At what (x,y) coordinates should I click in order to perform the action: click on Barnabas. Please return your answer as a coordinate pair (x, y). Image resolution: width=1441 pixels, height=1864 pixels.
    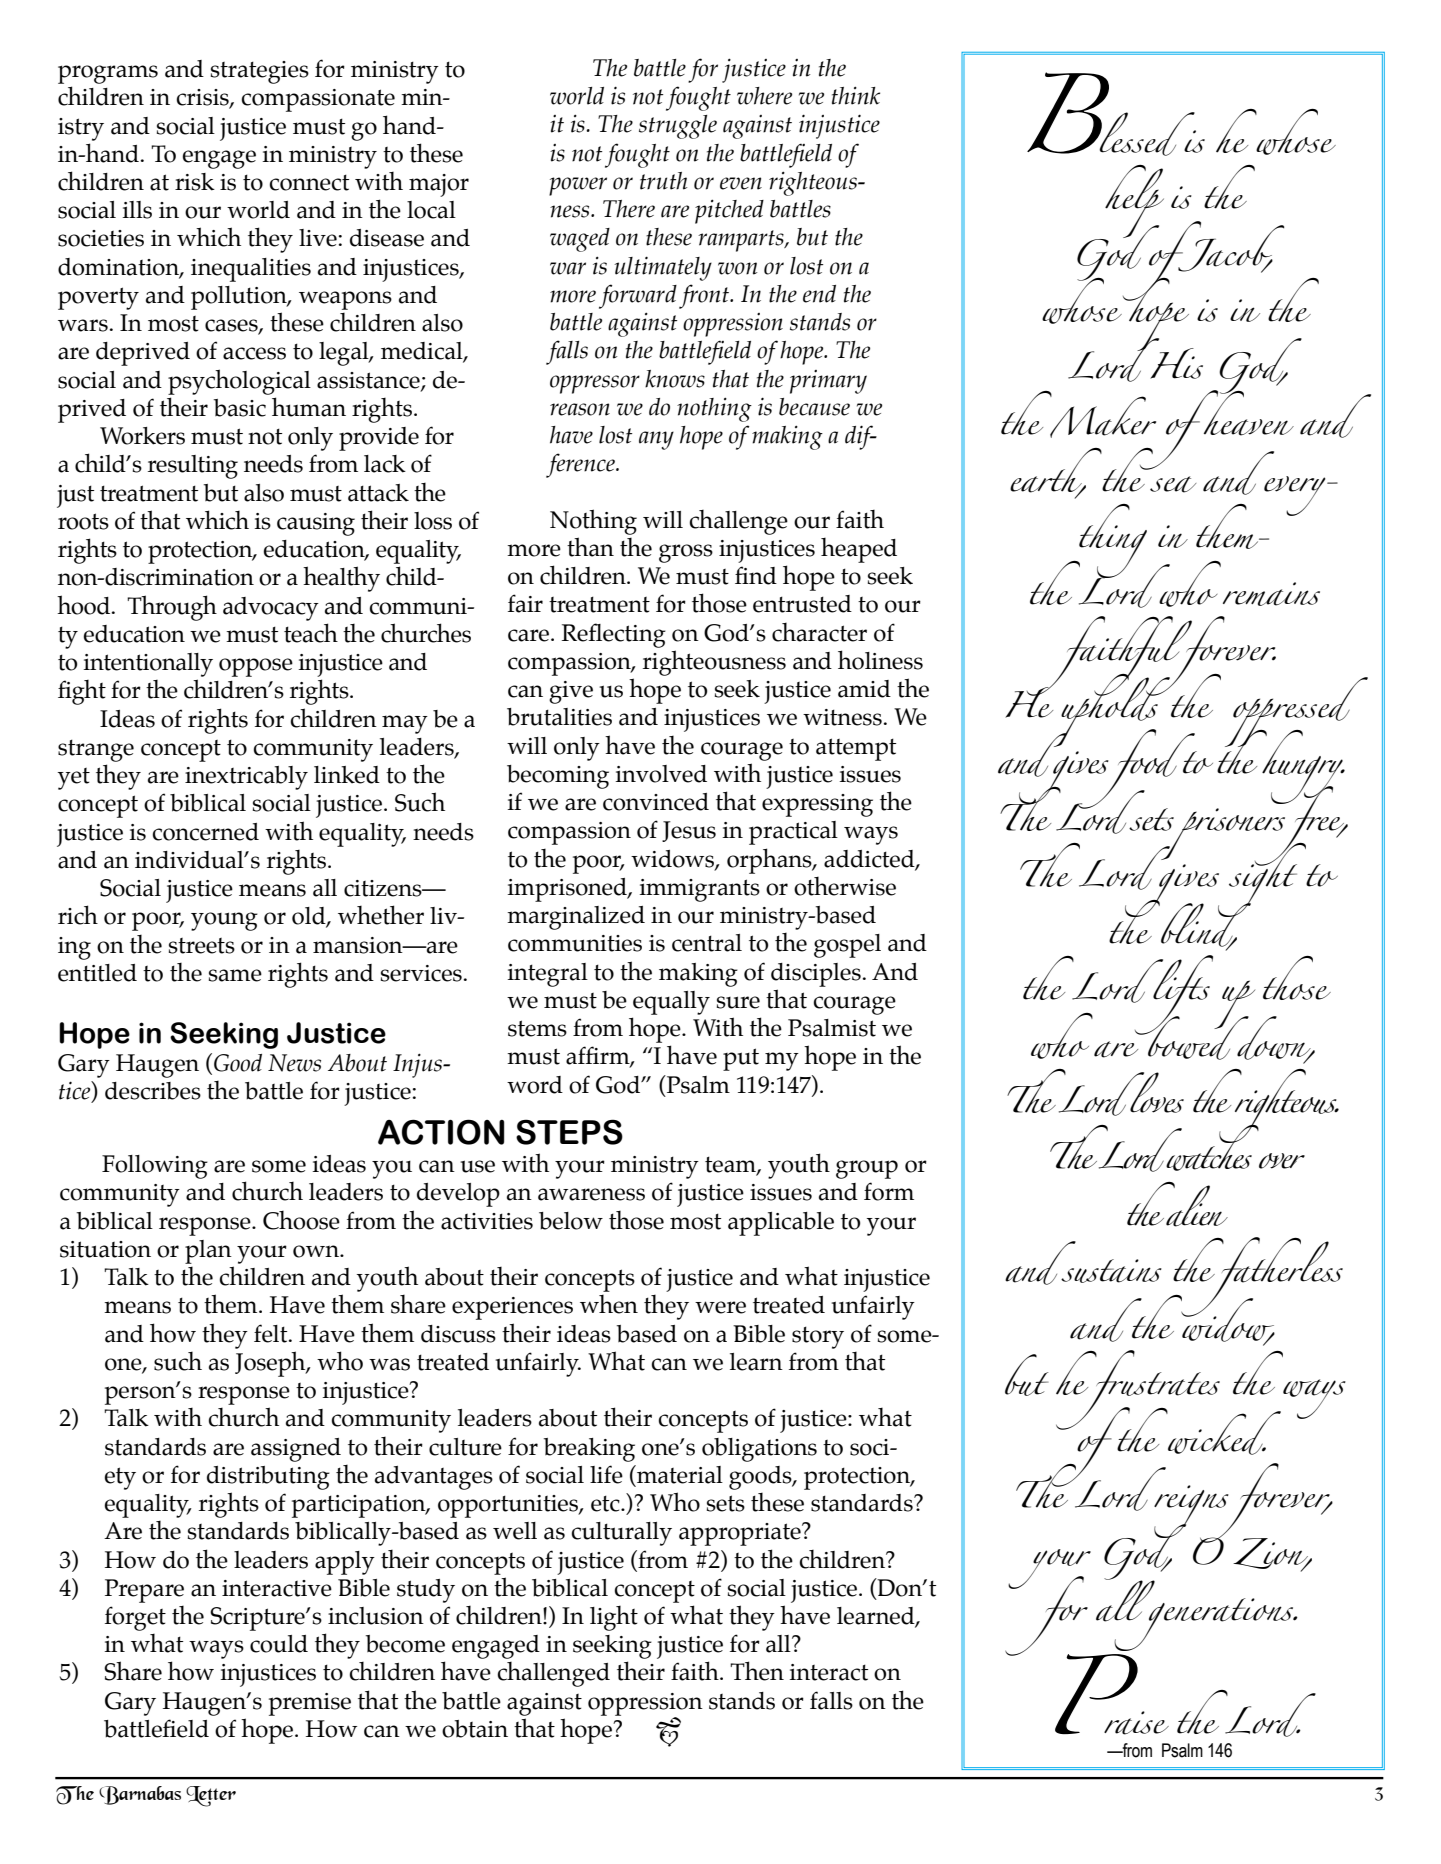
    Looking at the image, I should click on (140, 1795).
